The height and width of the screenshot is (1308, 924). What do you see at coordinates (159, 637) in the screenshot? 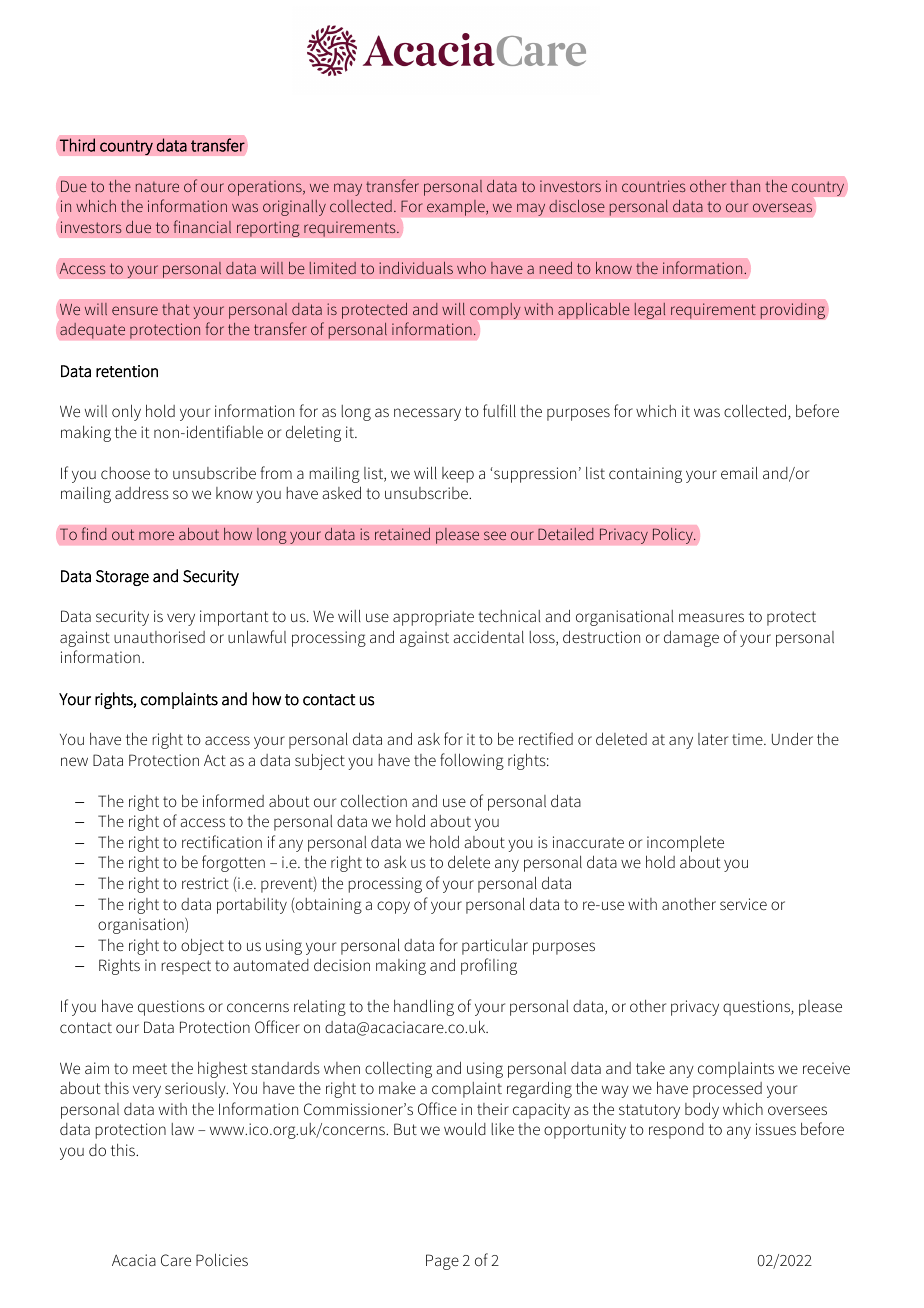
I see `unauthorised` at bounding box center [159, 637].
